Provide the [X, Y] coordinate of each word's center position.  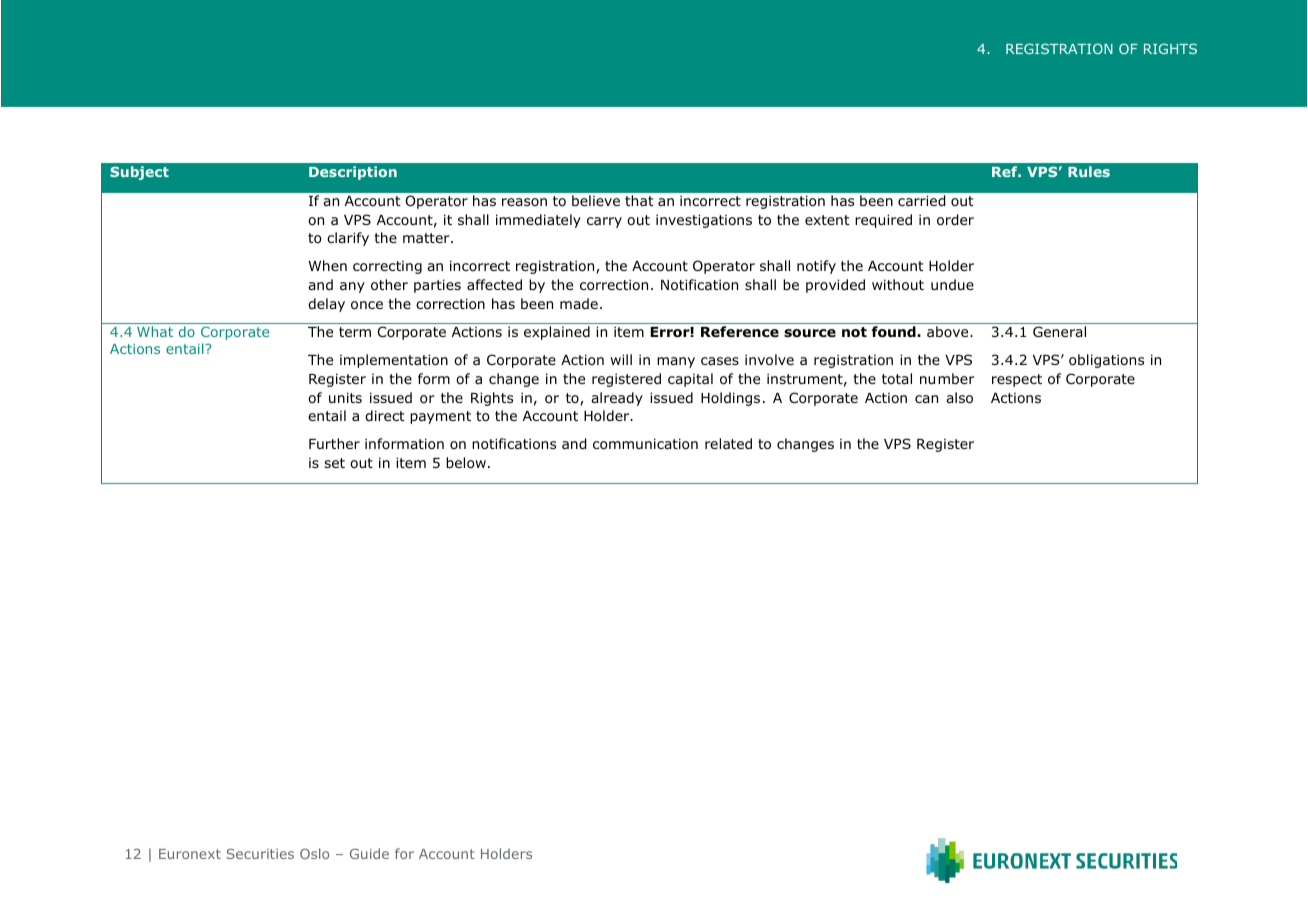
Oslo [314, 853]
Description [353, 173]
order [955, 220]
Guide [369, 853]
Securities [260, 854]
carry [604, 222]
